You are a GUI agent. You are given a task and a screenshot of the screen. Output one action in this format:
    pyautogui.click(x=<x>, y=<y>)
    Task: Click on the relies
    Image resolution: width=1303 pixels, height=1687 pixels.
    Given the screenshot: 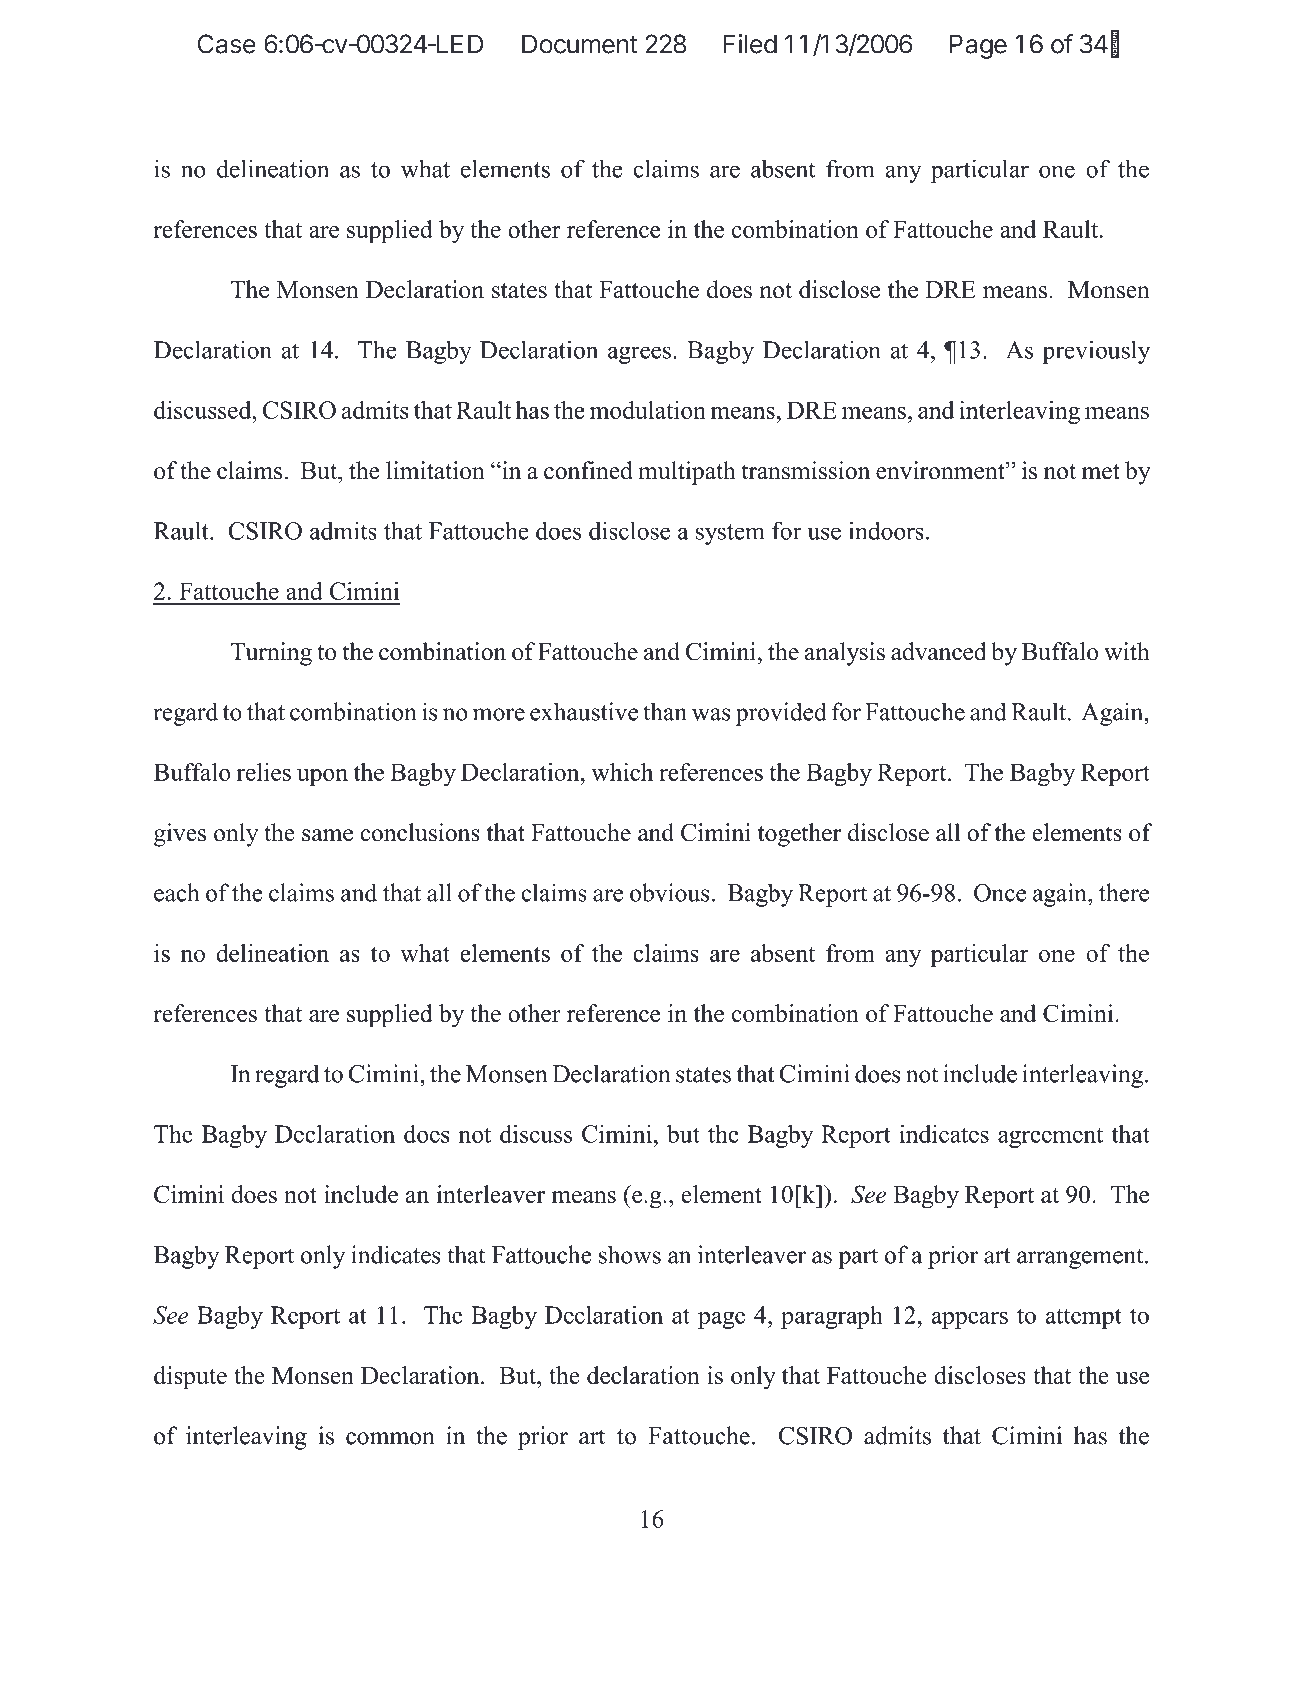 What is the action you would take?
    pyautogui.click(x=263, y=772)
